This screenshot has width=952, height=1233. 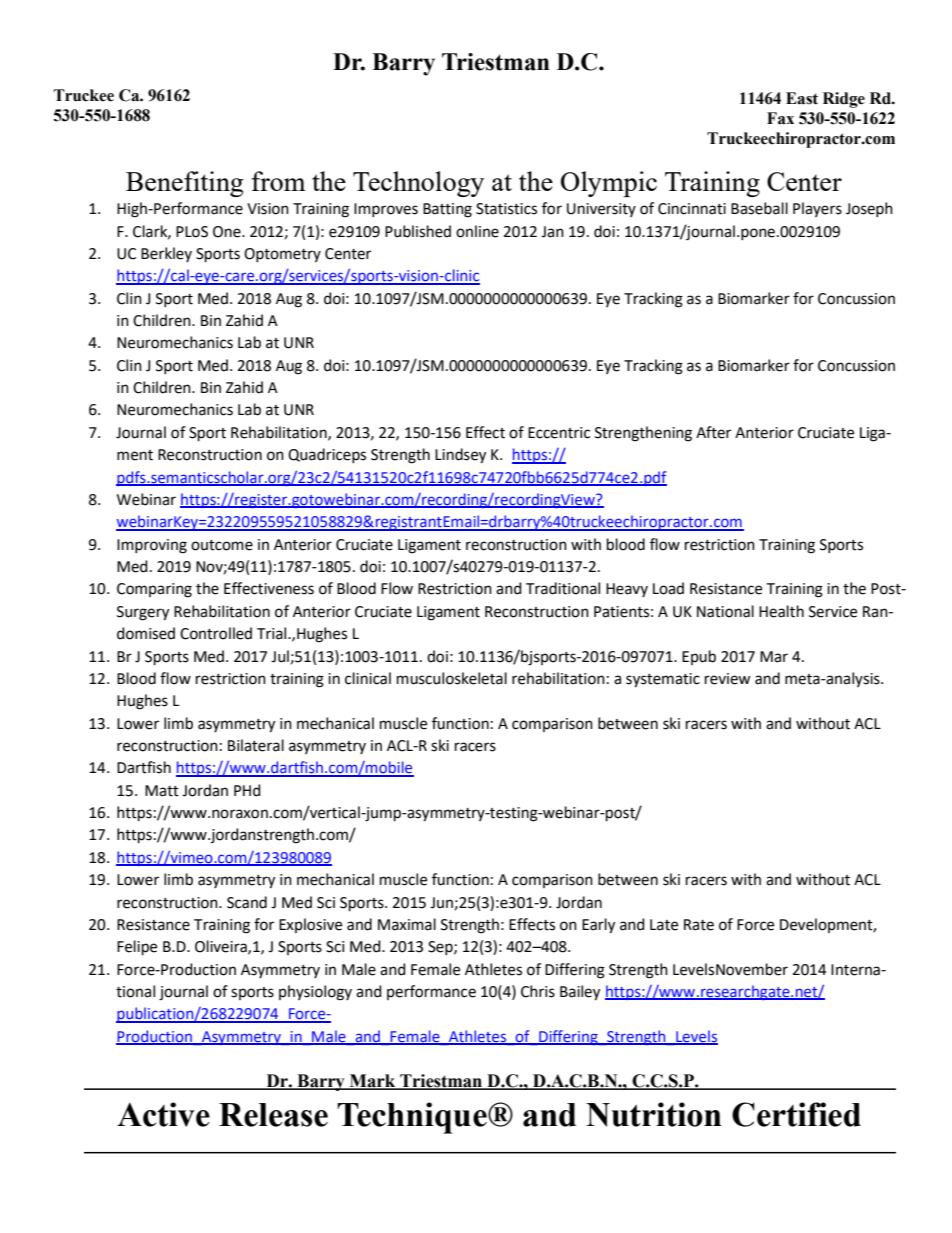 I want to click on Release, so click(x=273, y=1115).
